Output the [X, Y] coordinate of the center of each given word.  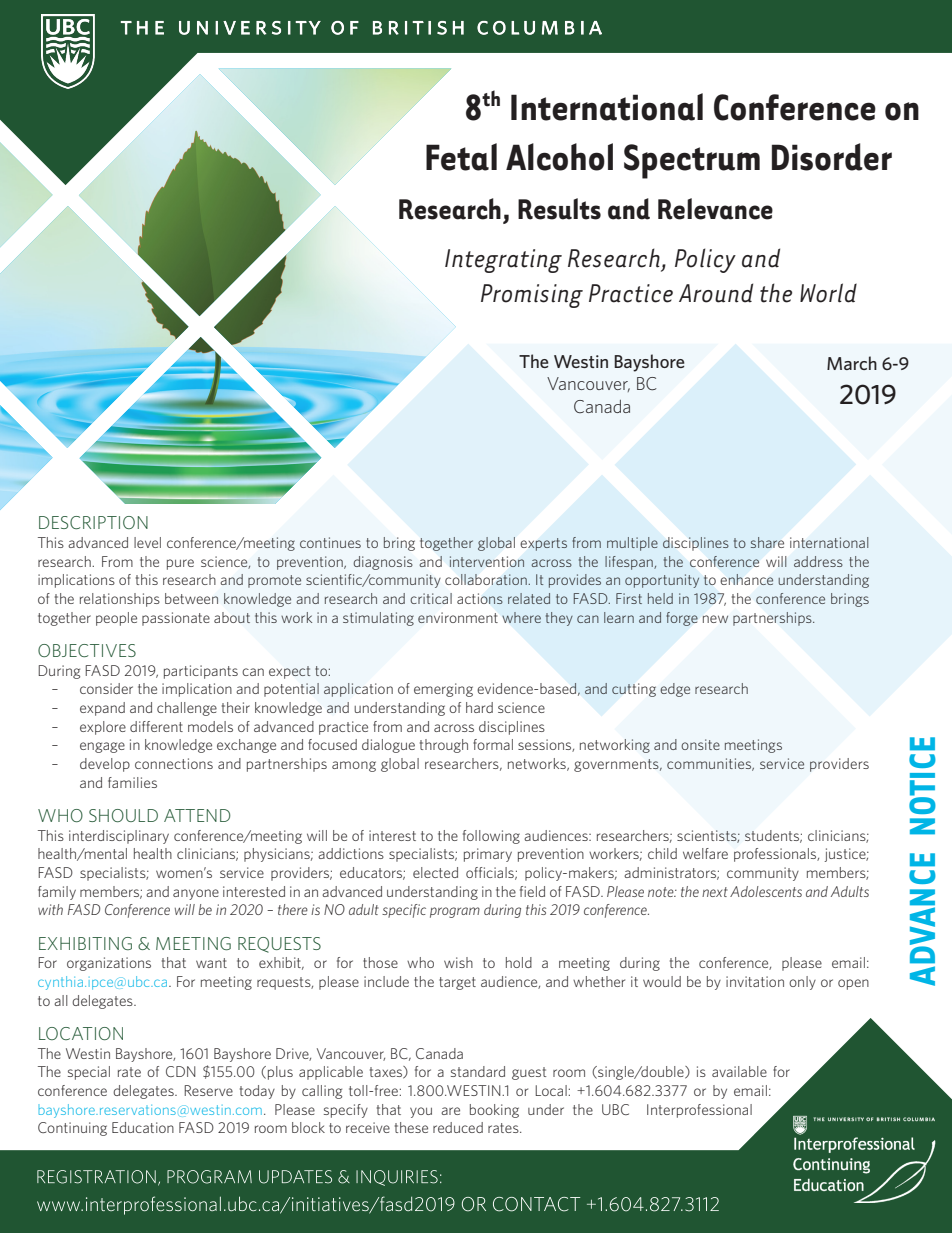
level [147, 542]
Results [559, 209]
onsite [700, 744]
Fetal [461, 157]
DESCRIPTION [93, 522]
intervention [487, 561]
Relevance [715, 209]
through [444, 746]
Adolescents [766, 891]
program [455, 912]
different [156, 726]
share [767, 542]
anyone [196, 894]
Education [143, 1127]
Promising [532, 296]
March [852, 363]
